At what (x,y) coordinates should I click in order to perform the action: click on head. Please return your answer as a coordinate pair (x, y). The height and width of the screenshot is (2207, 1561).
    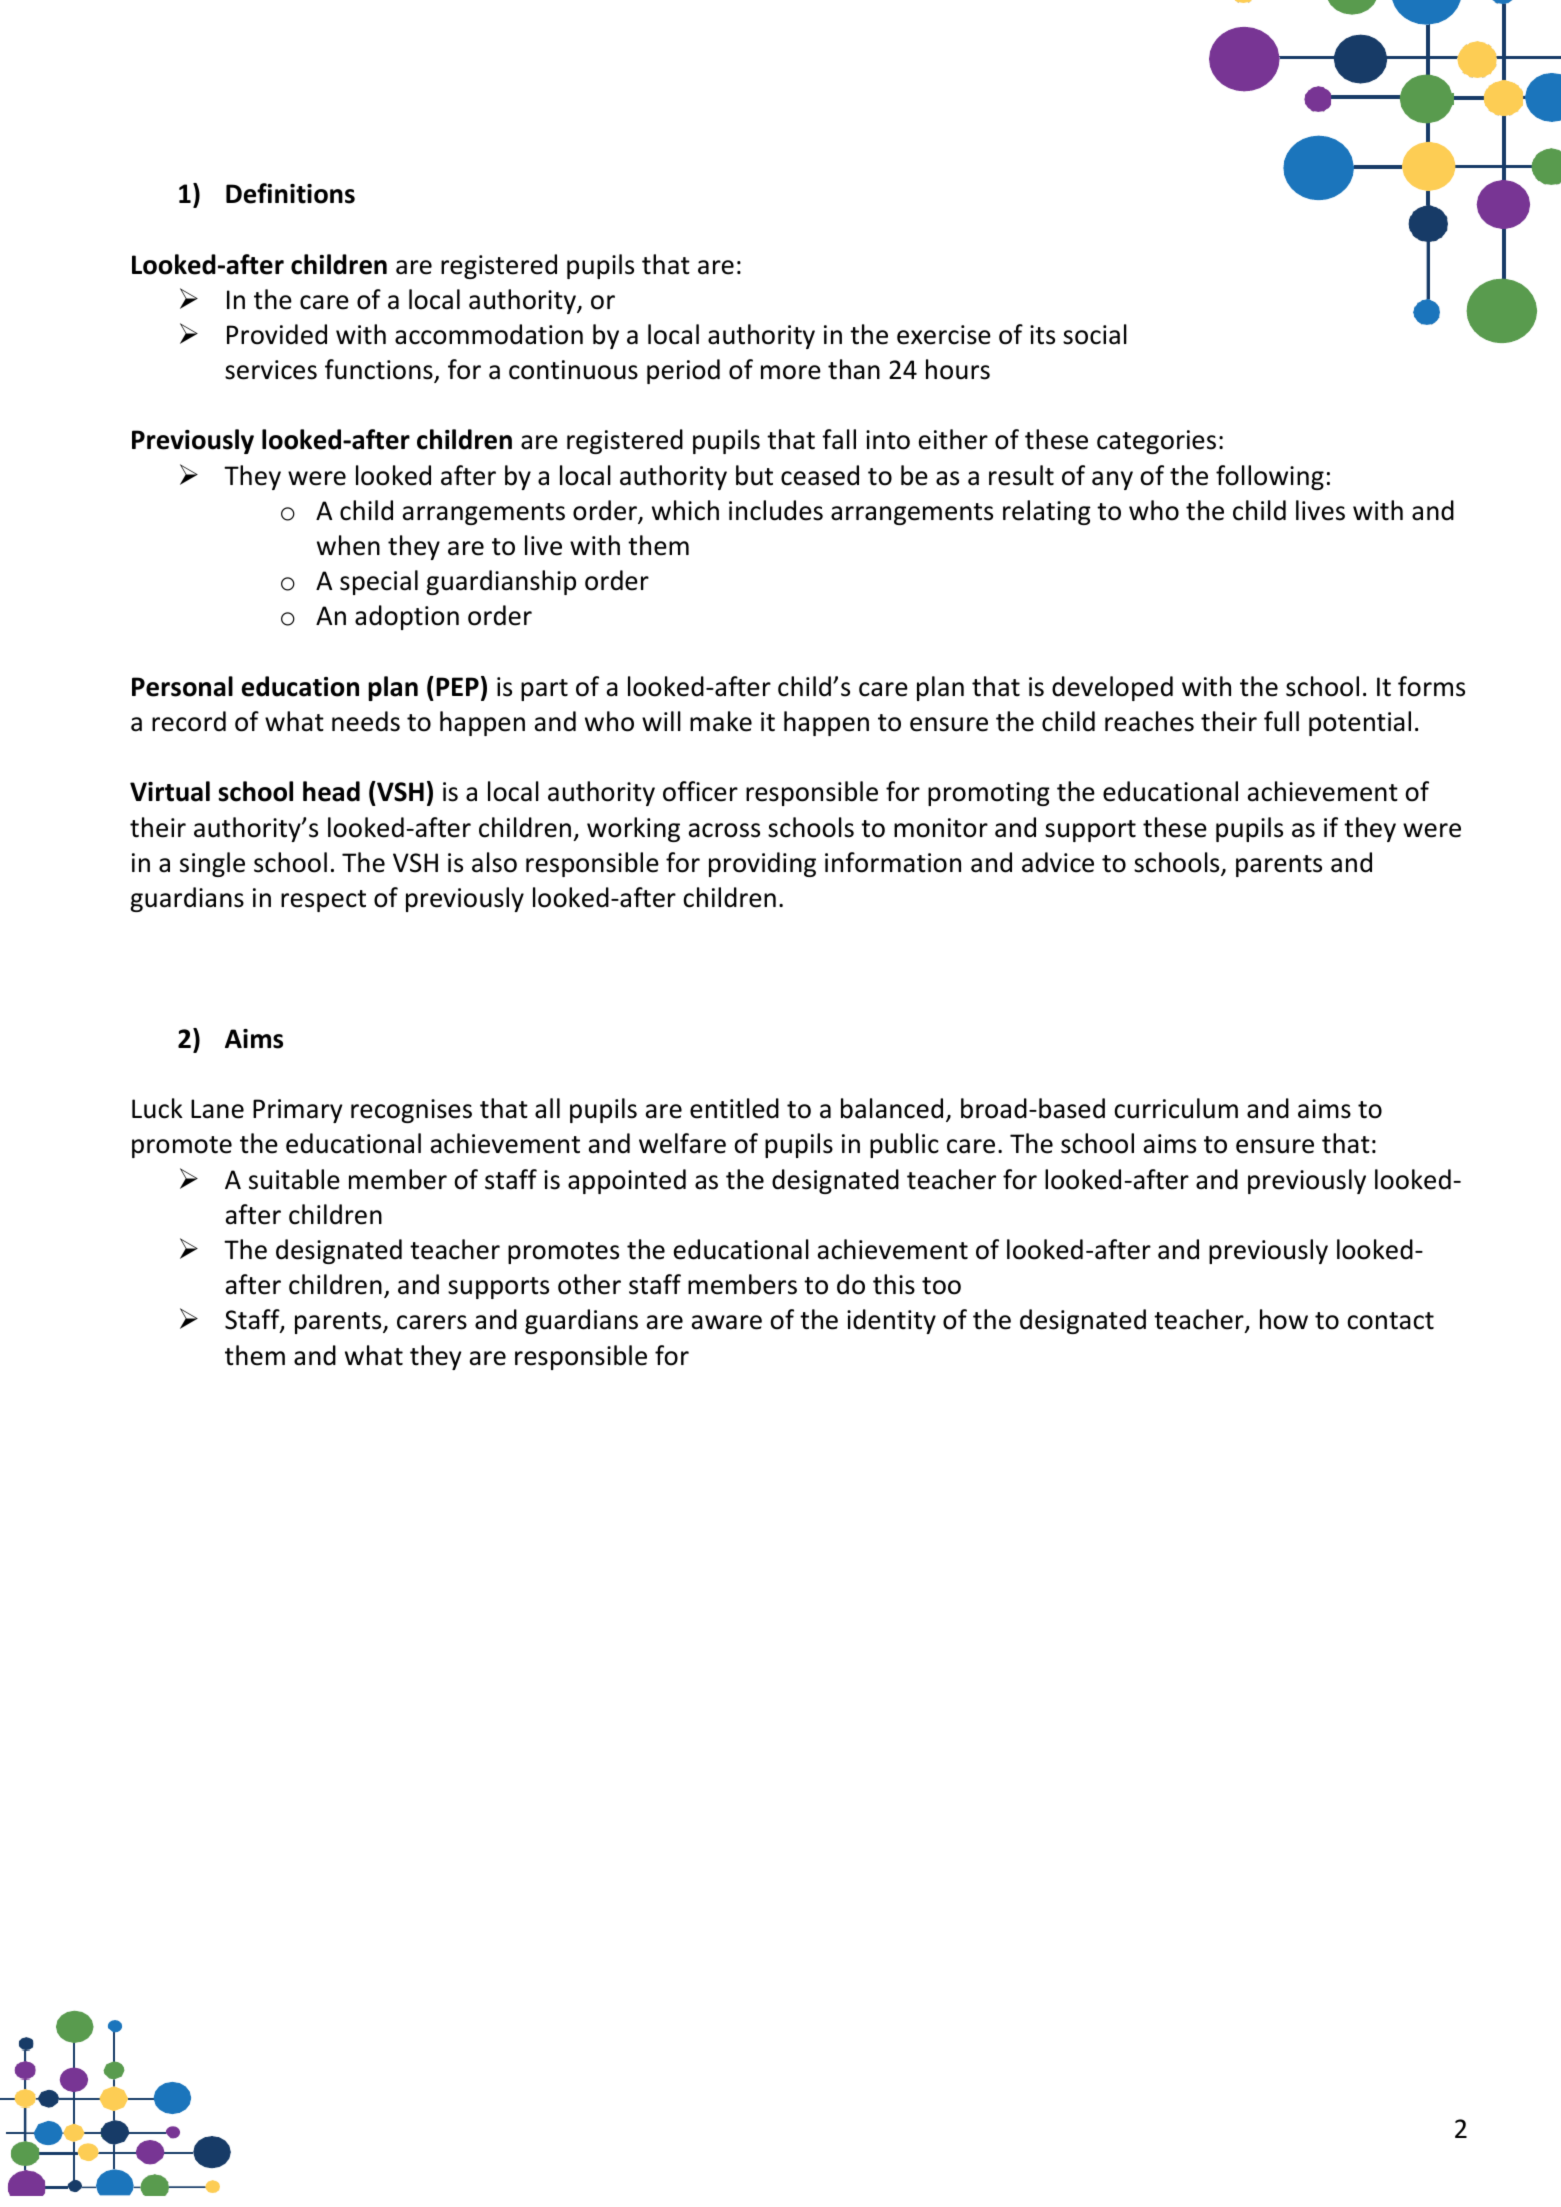
    Looking at the image, I should click on (331, 791).
